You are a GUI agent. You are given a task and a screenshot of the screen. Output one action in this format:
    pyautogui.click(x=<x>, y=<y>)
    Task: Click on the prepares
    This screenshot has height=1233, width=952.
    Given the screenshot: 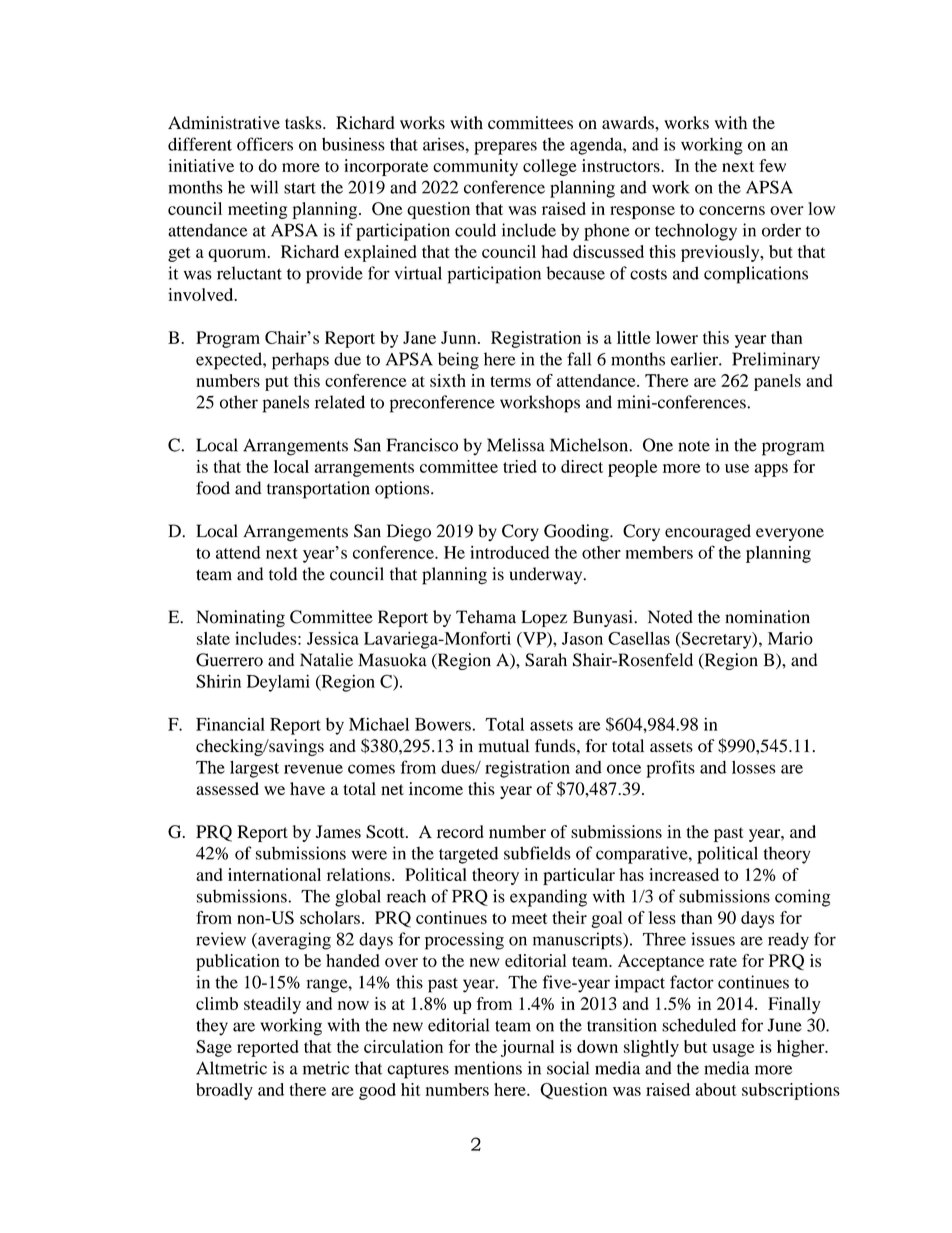 What is the action you would take?
    pyautogui.click(x=505, y=148)
